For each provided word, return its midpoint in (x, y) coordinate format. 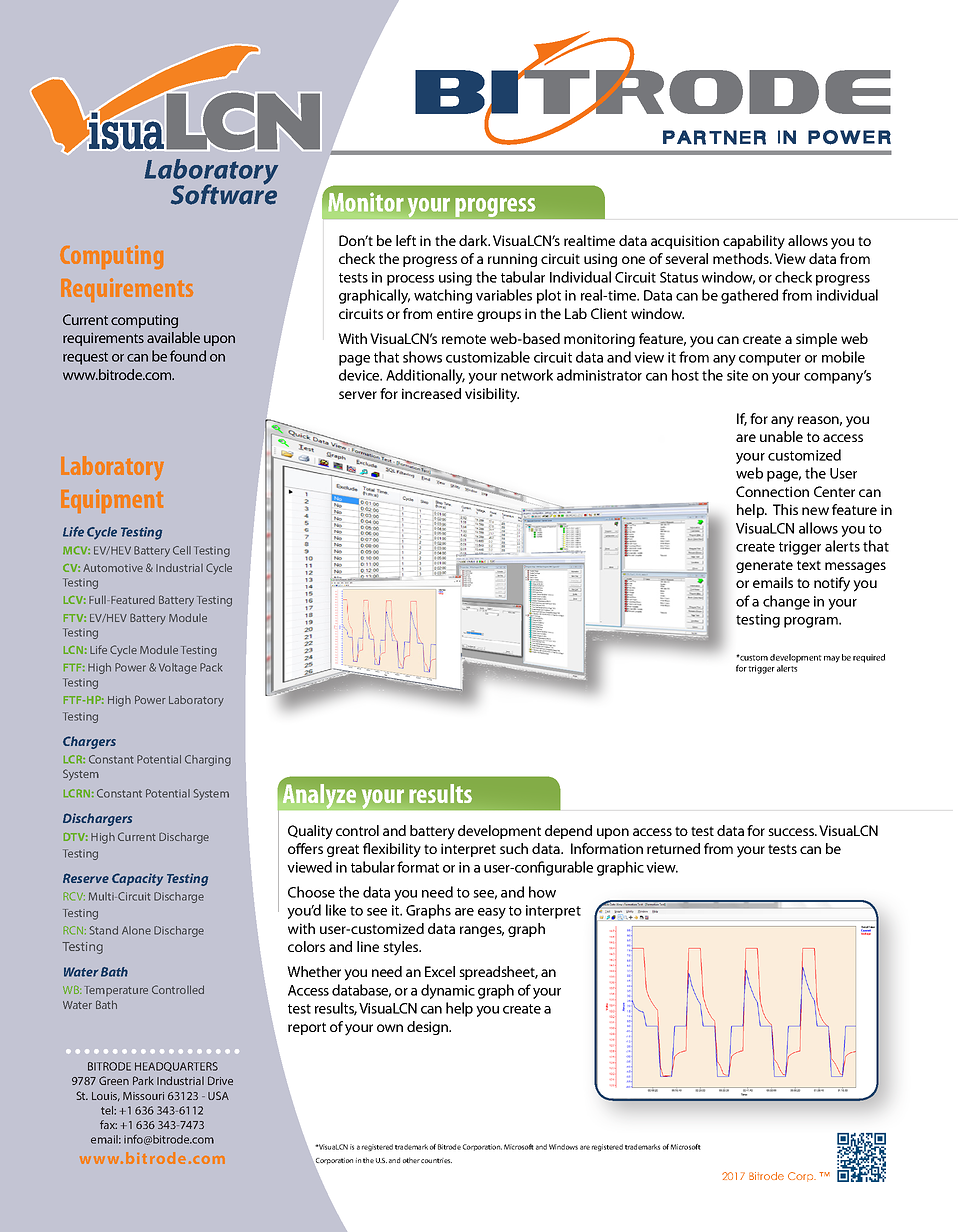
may (832, 659)
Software (224, 193)
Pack (211, 667)
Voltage (178, 668)
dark (474, 240)
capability (754, 242)
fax (108, 1124)
